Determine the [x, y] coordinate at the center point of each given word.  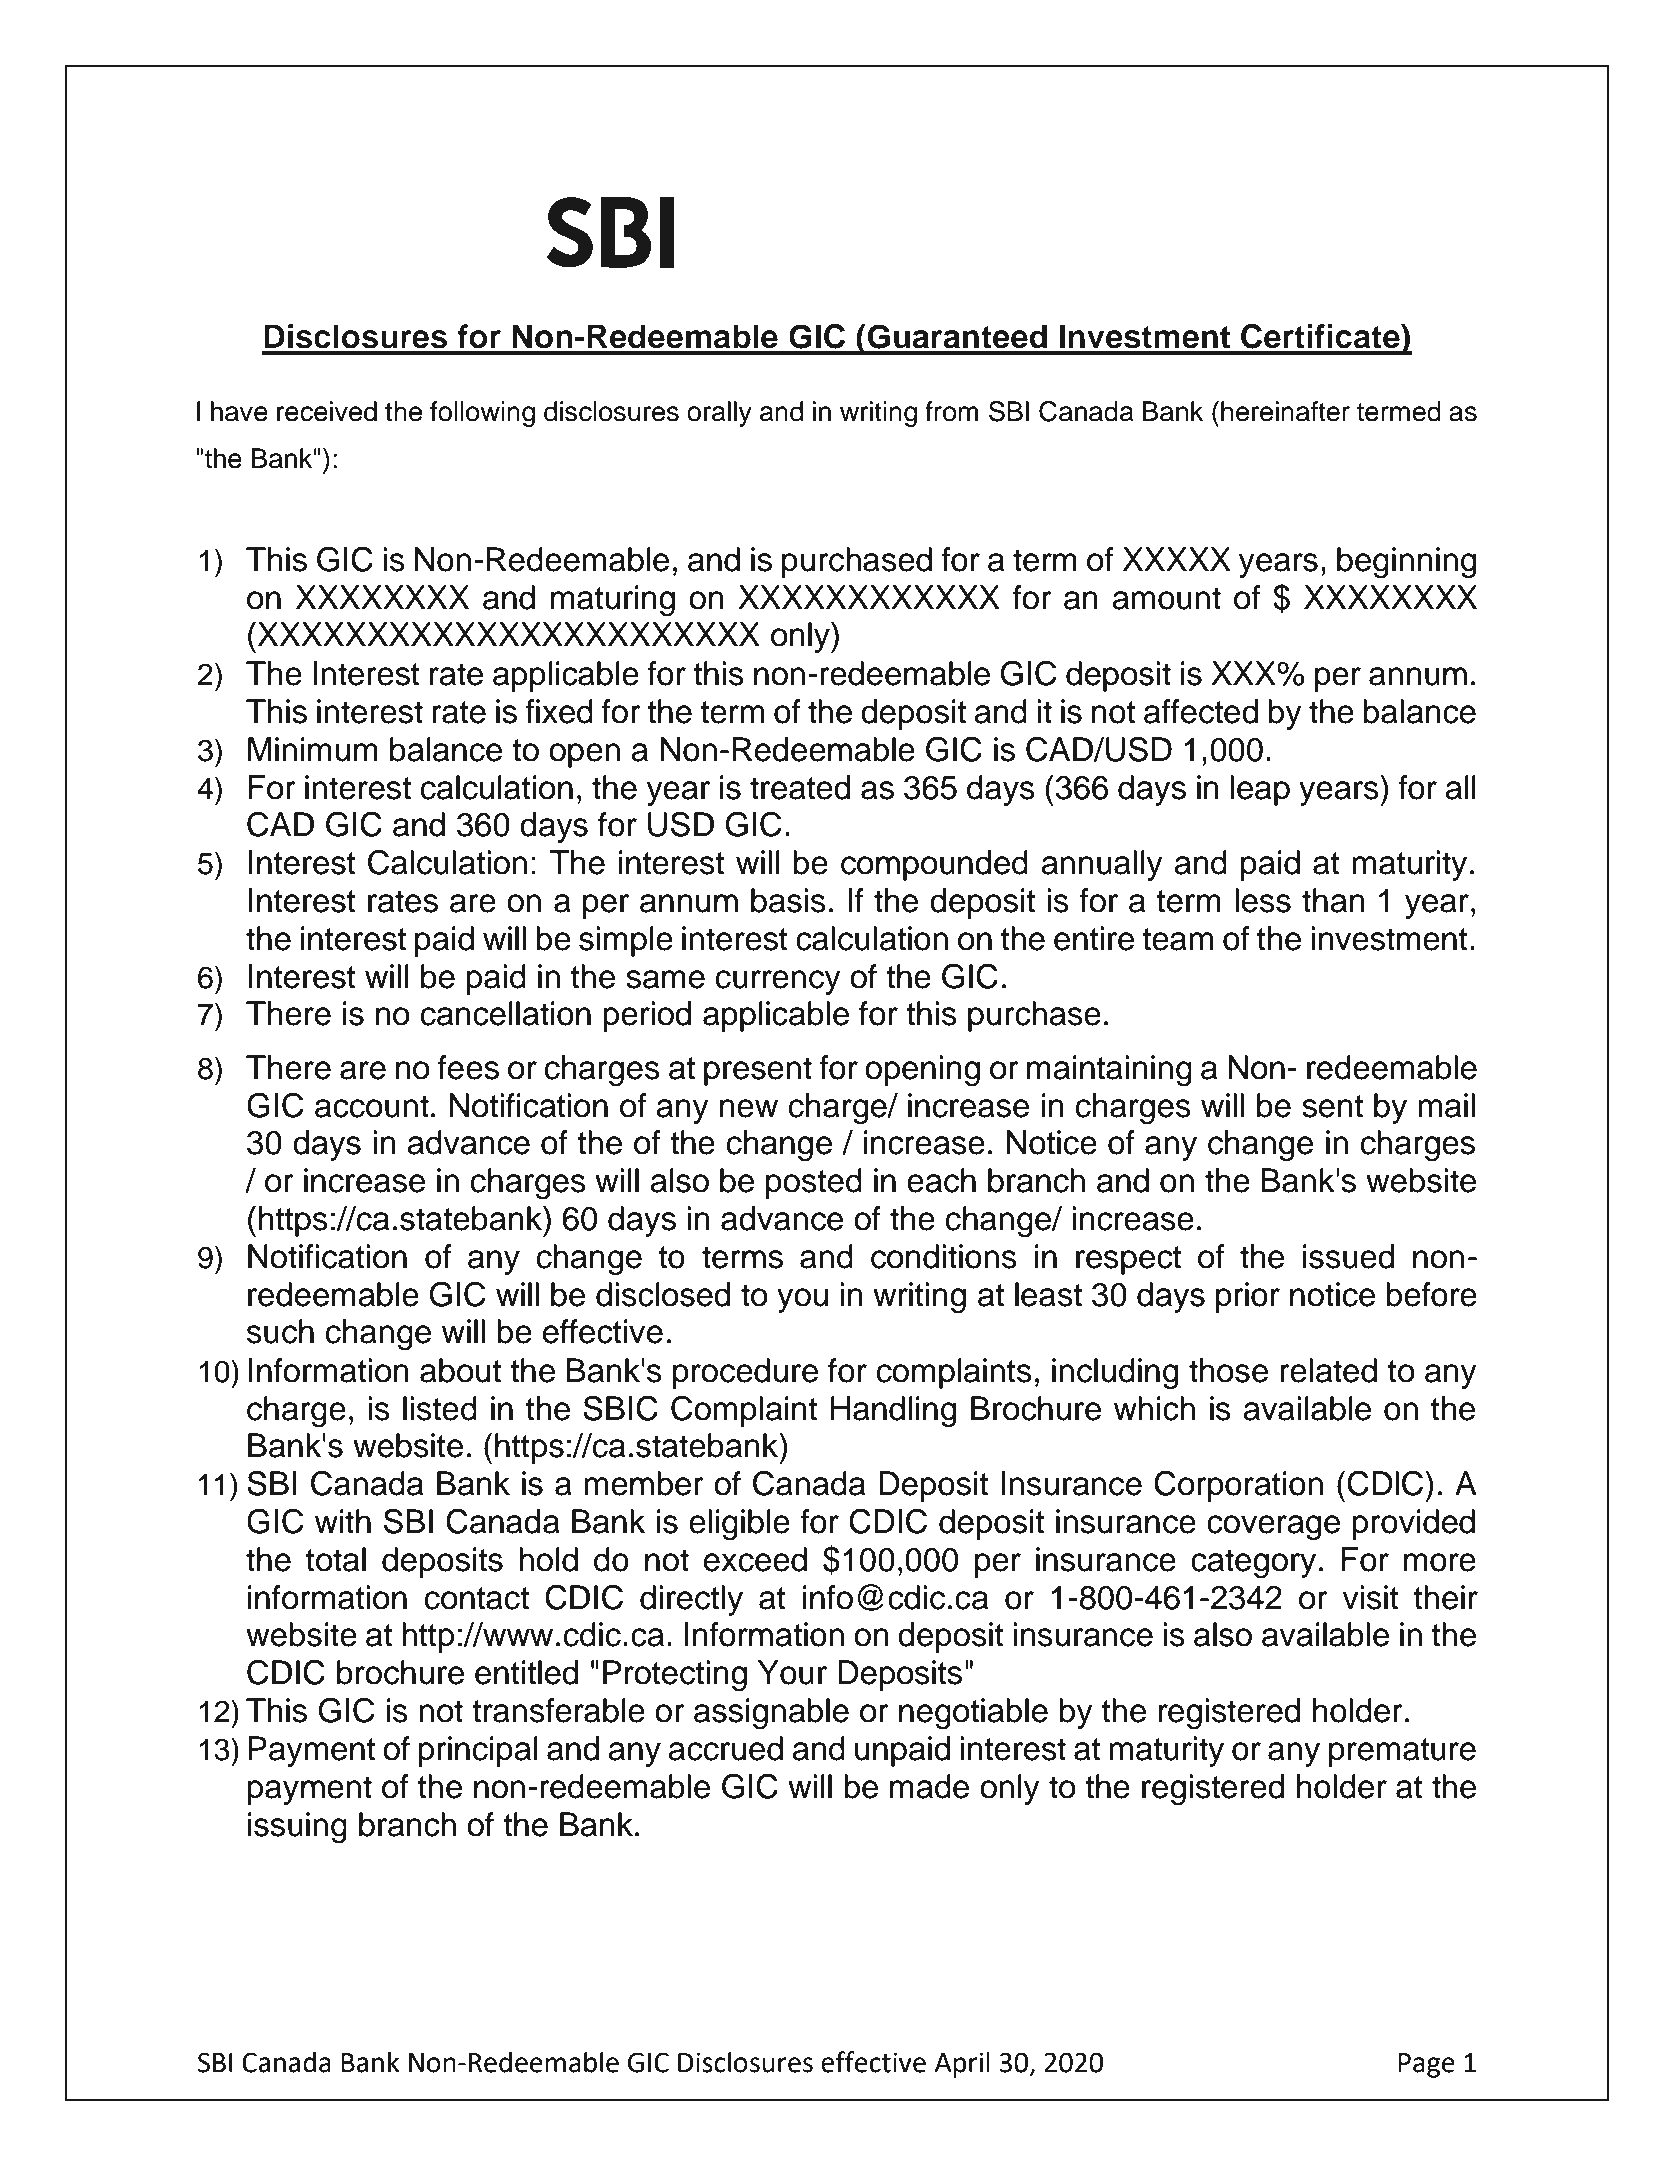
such [280, 1331]
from [951, 411]
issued [1348, 1256]
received [327, 411]
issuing [297, 1828]
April [962, 2064]
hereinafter [1285, 411]
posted [814, 1183]
